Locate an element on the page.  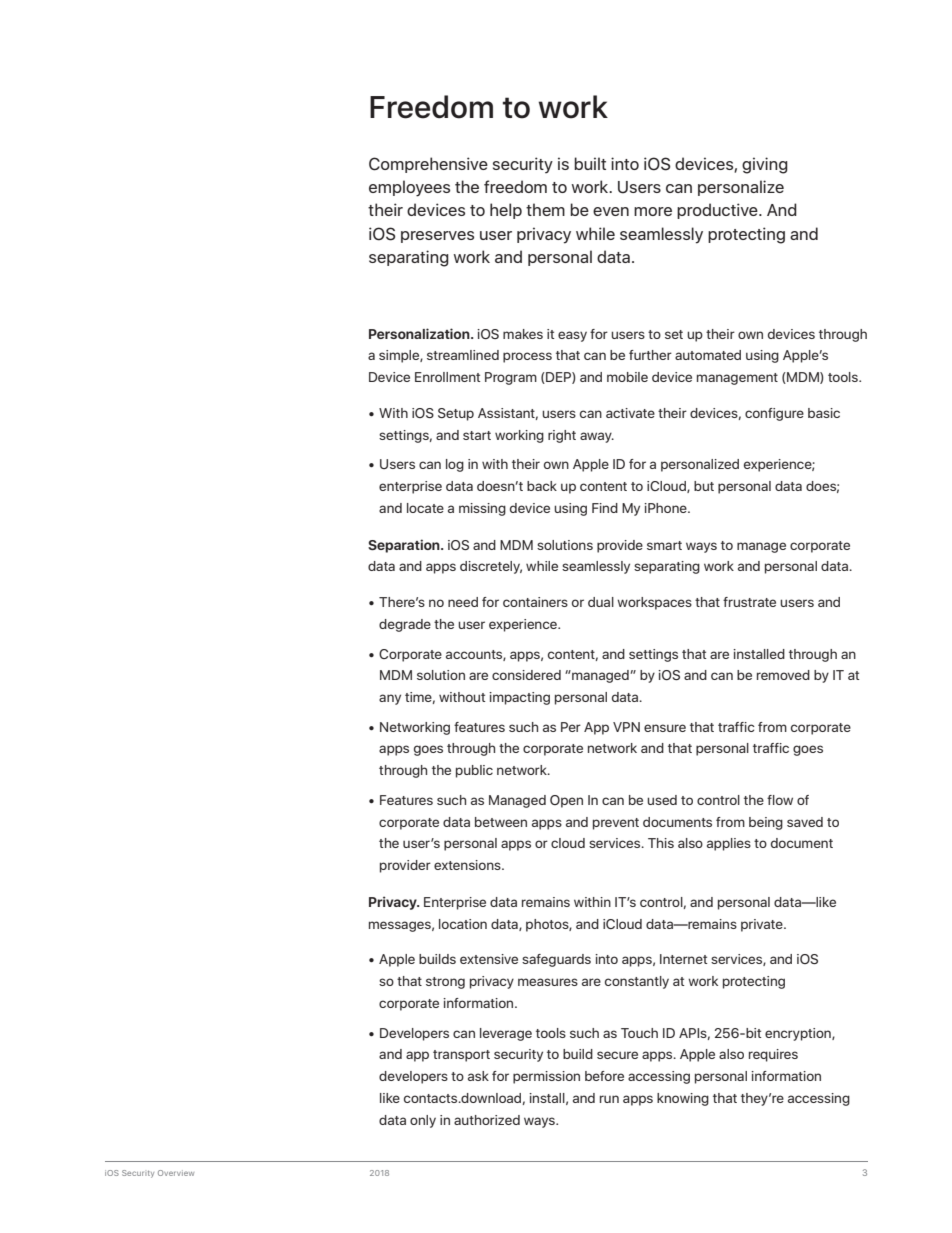
being is located at coordinates (766, 823).
